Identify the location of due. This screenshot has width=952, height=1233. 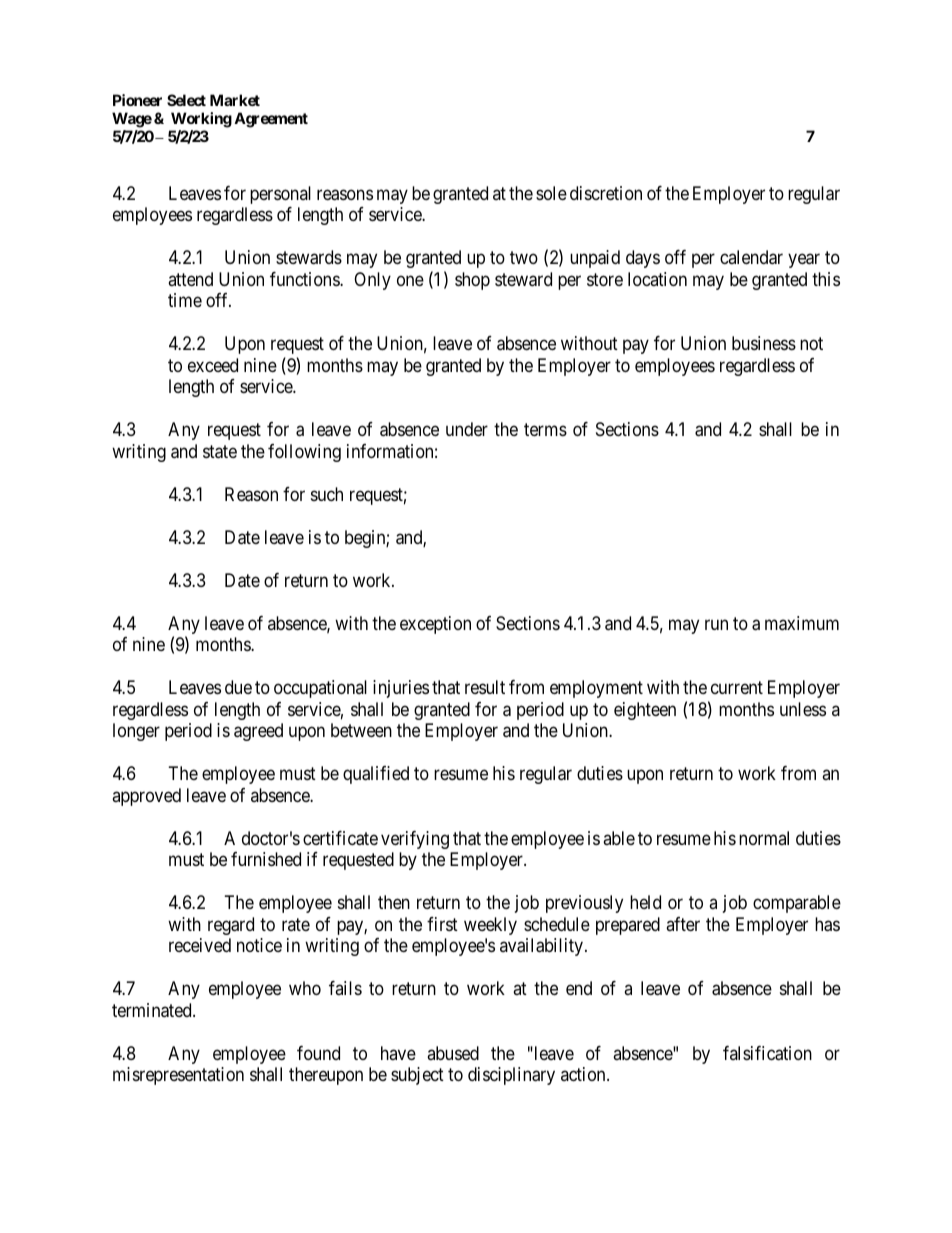
(238, 687).
